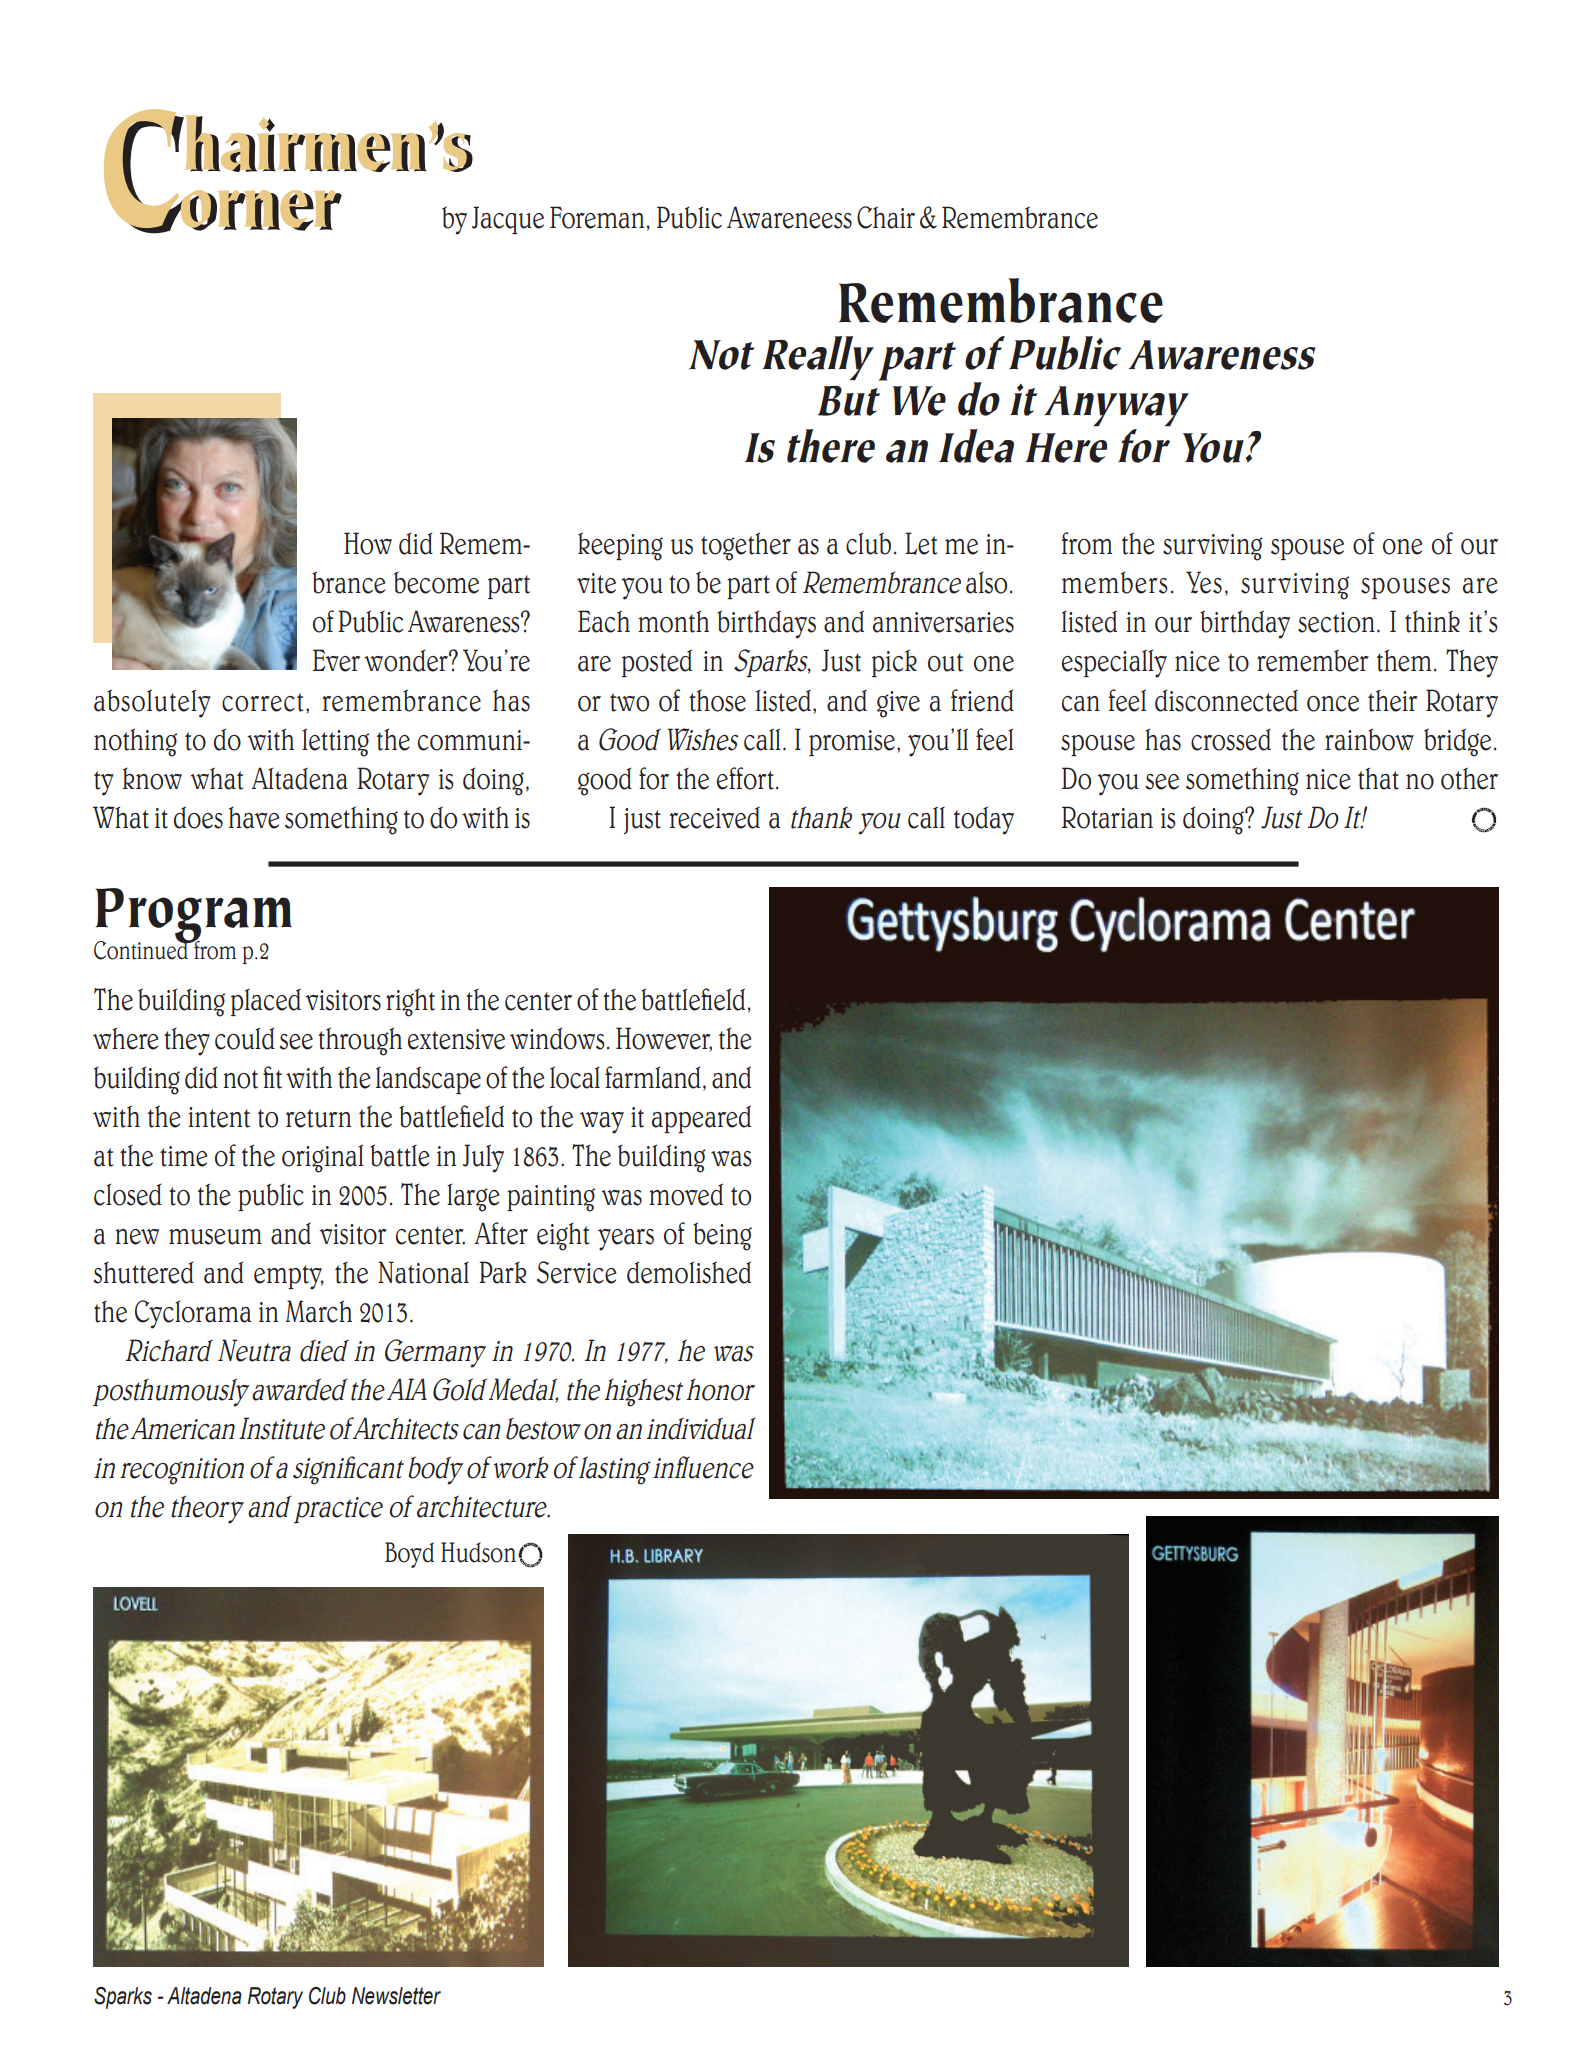  I want to click on that, so click(1378, 778).
